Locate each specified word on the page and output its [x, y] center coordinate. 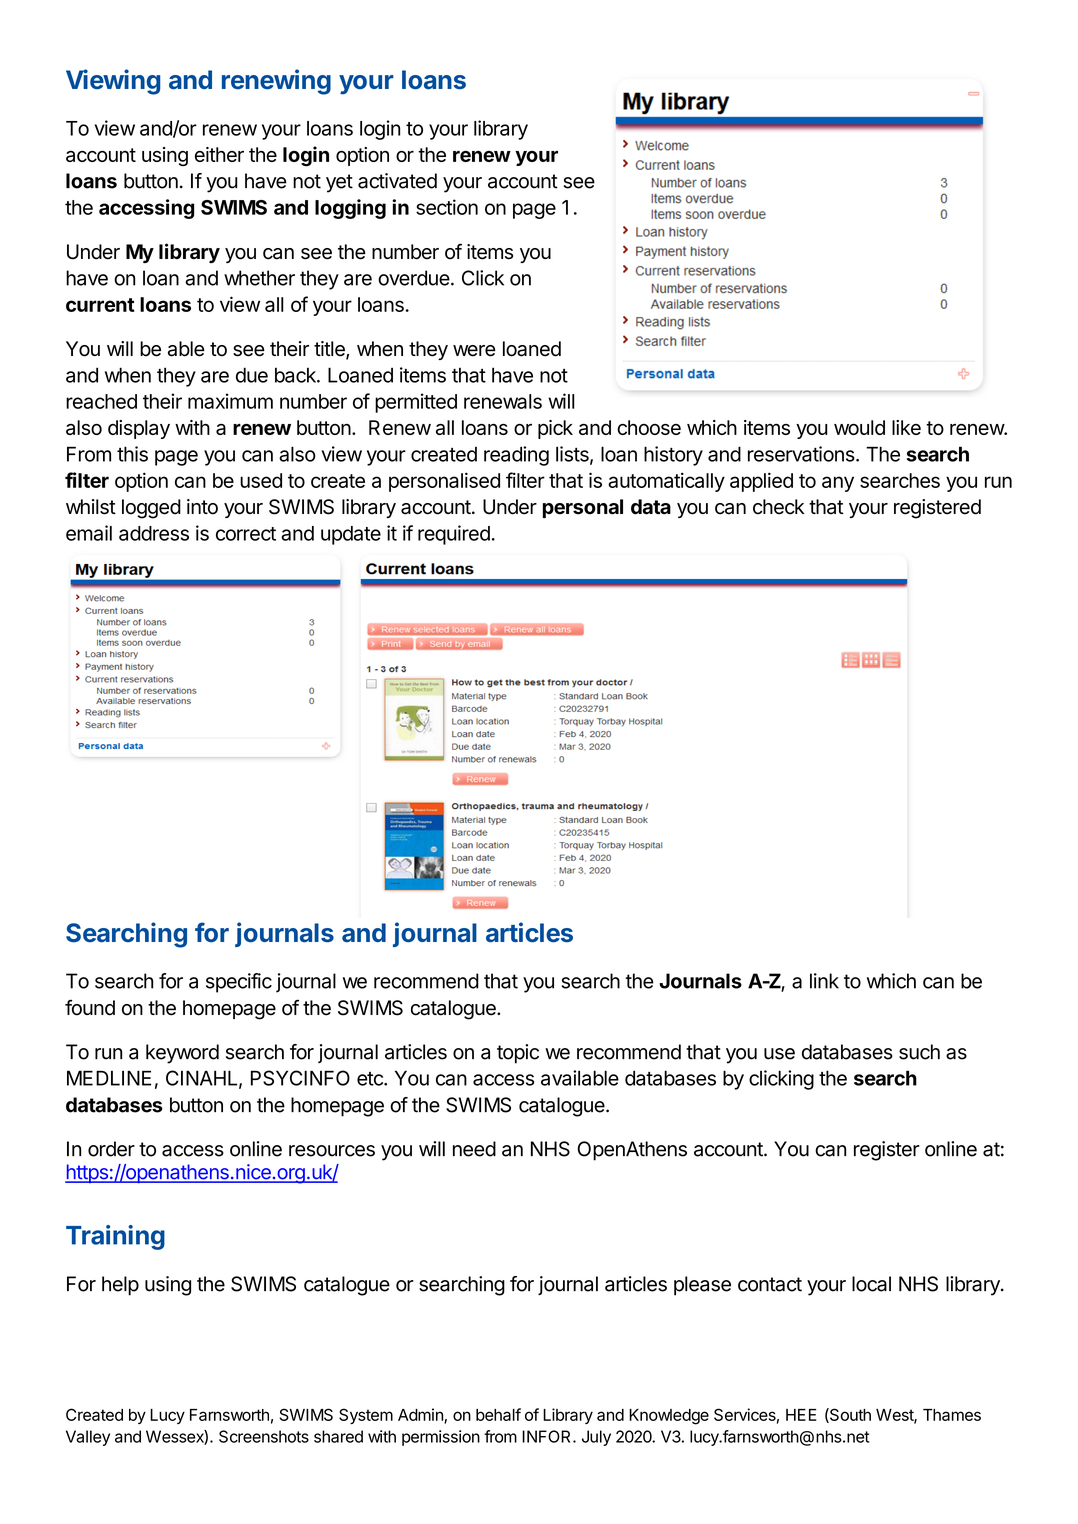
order [111, 1149]
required [454, 535]
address [154, 533]
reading [516, 456]
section [447, 207]
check [779, 507]
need [474, 1149]
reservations [801, 454]
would [859, 427]
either [219, 154]
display [139, 429]
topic [518, 1054]
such [919, 1052]
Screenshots [264, 1436]
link [824, 981]
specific [239, 983]
